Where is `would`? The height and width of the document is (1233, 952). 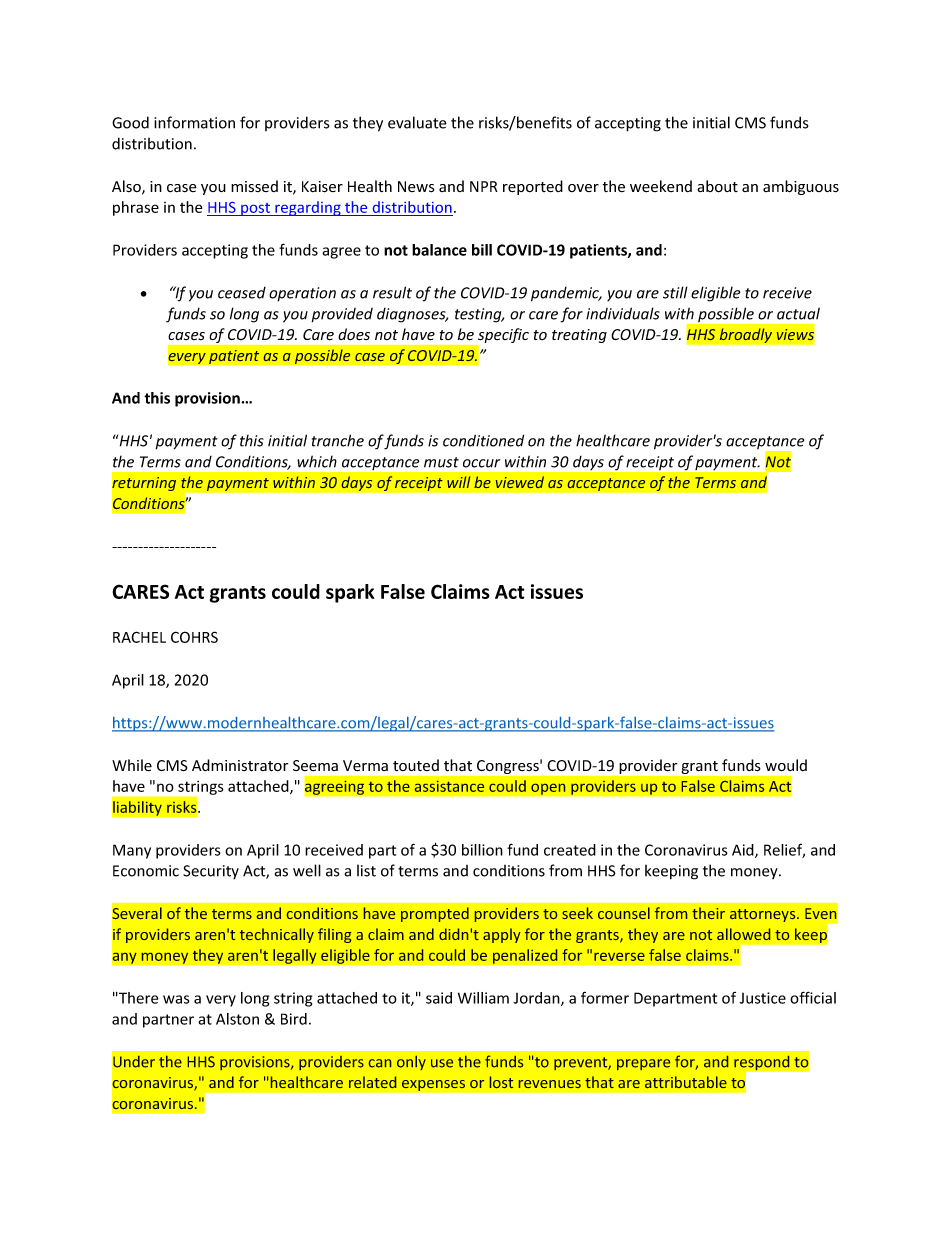
would is located at coordinates (786, 765).
